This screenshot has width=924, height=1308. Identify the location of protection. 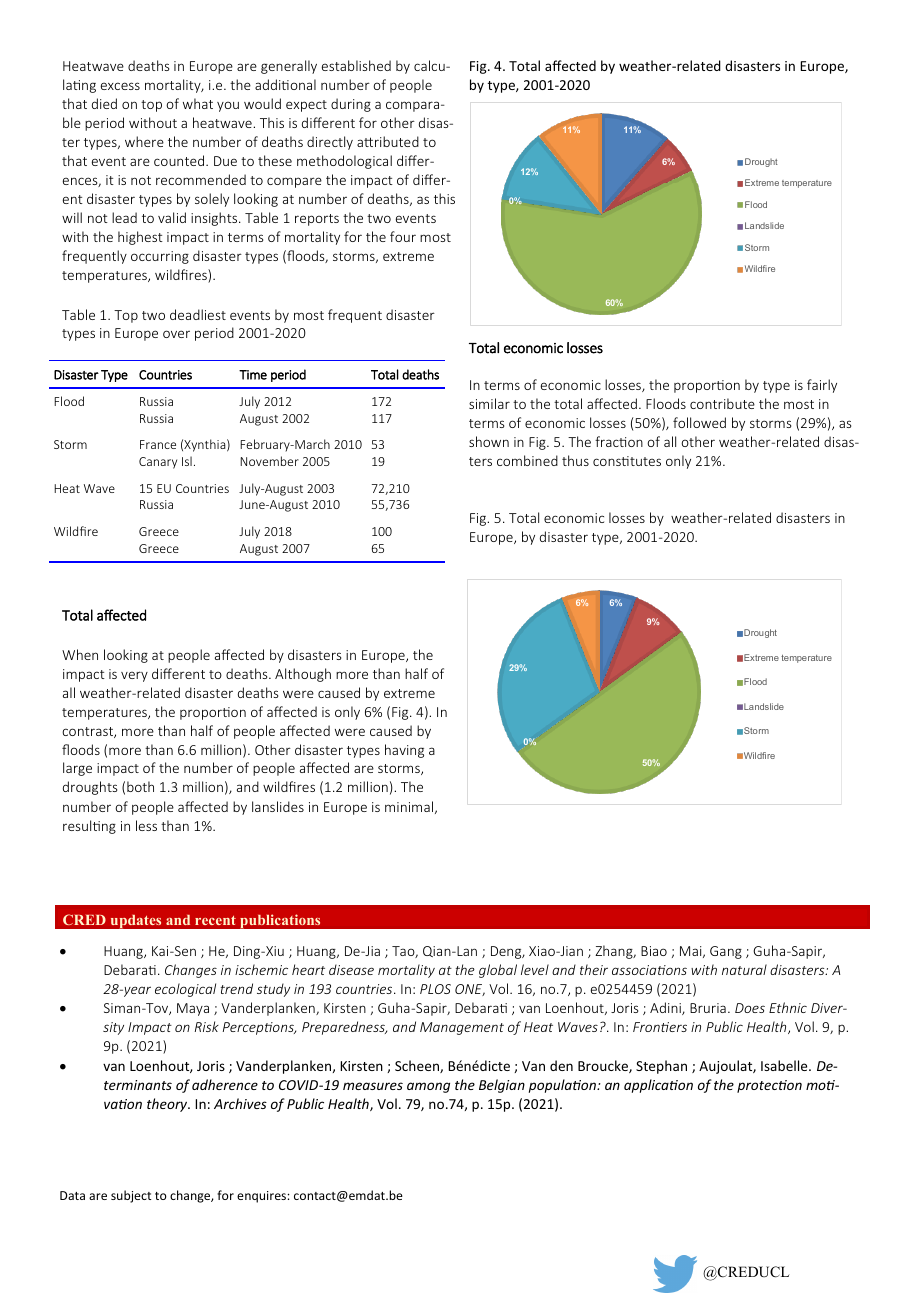
(769, 1086).
